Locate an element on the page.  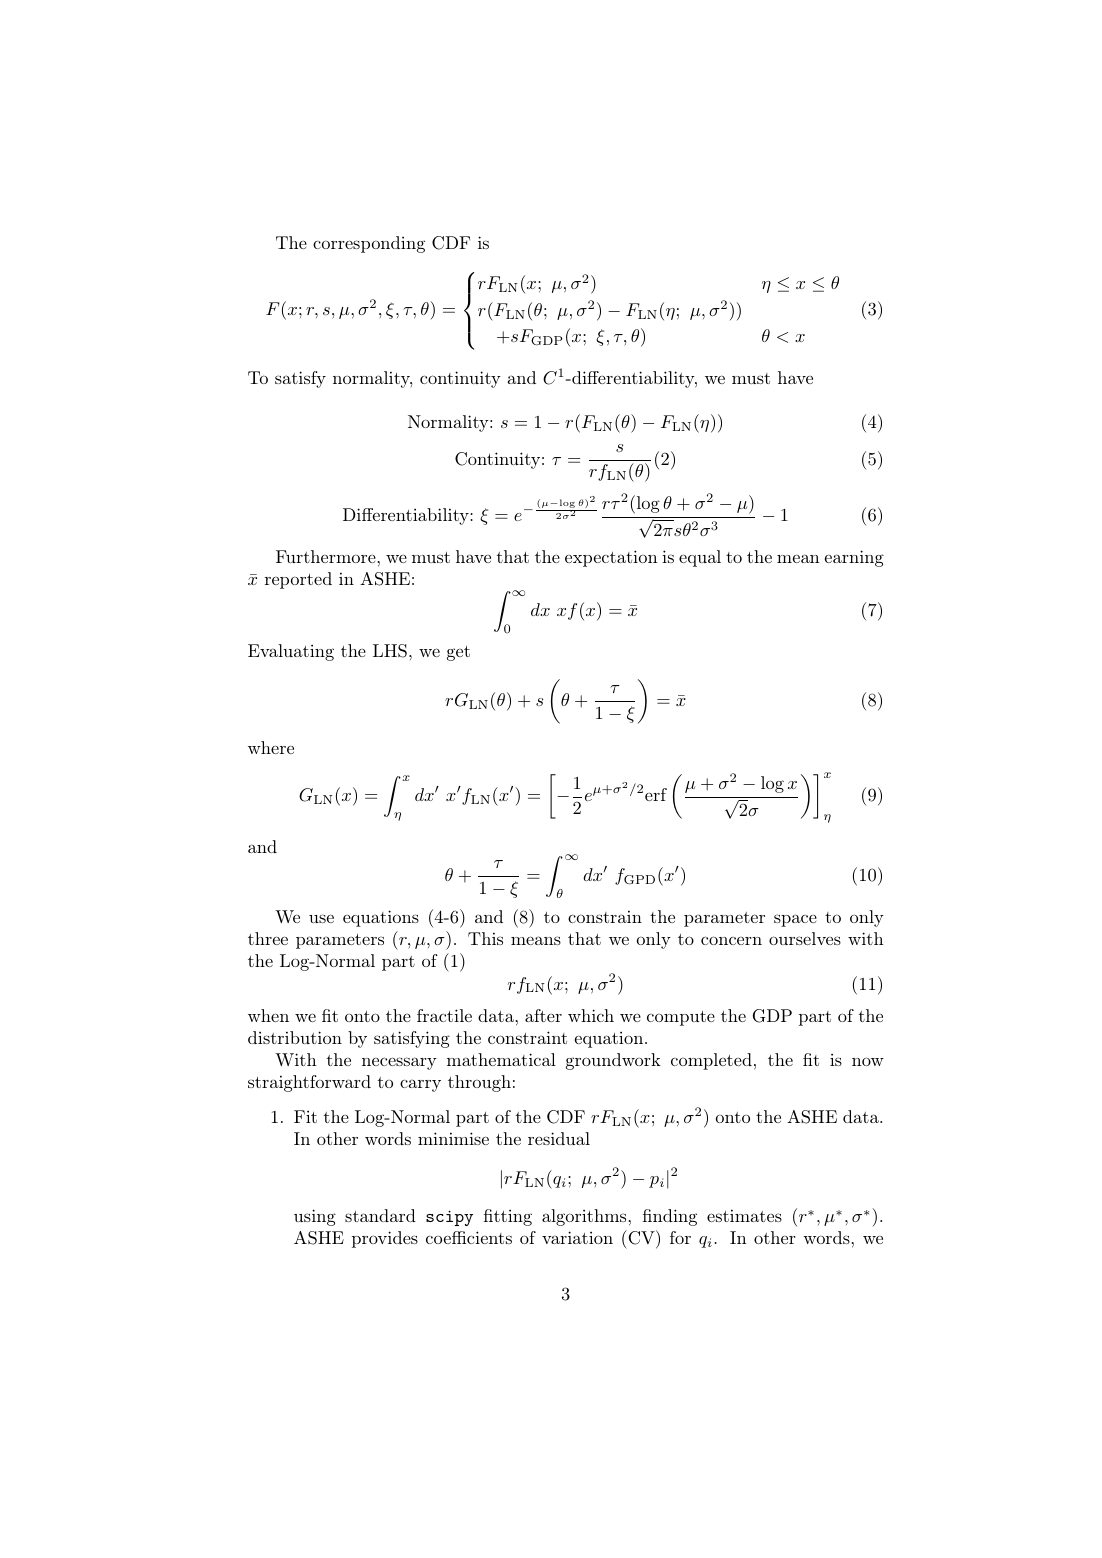
erf is located at coordinates (656, 794).
